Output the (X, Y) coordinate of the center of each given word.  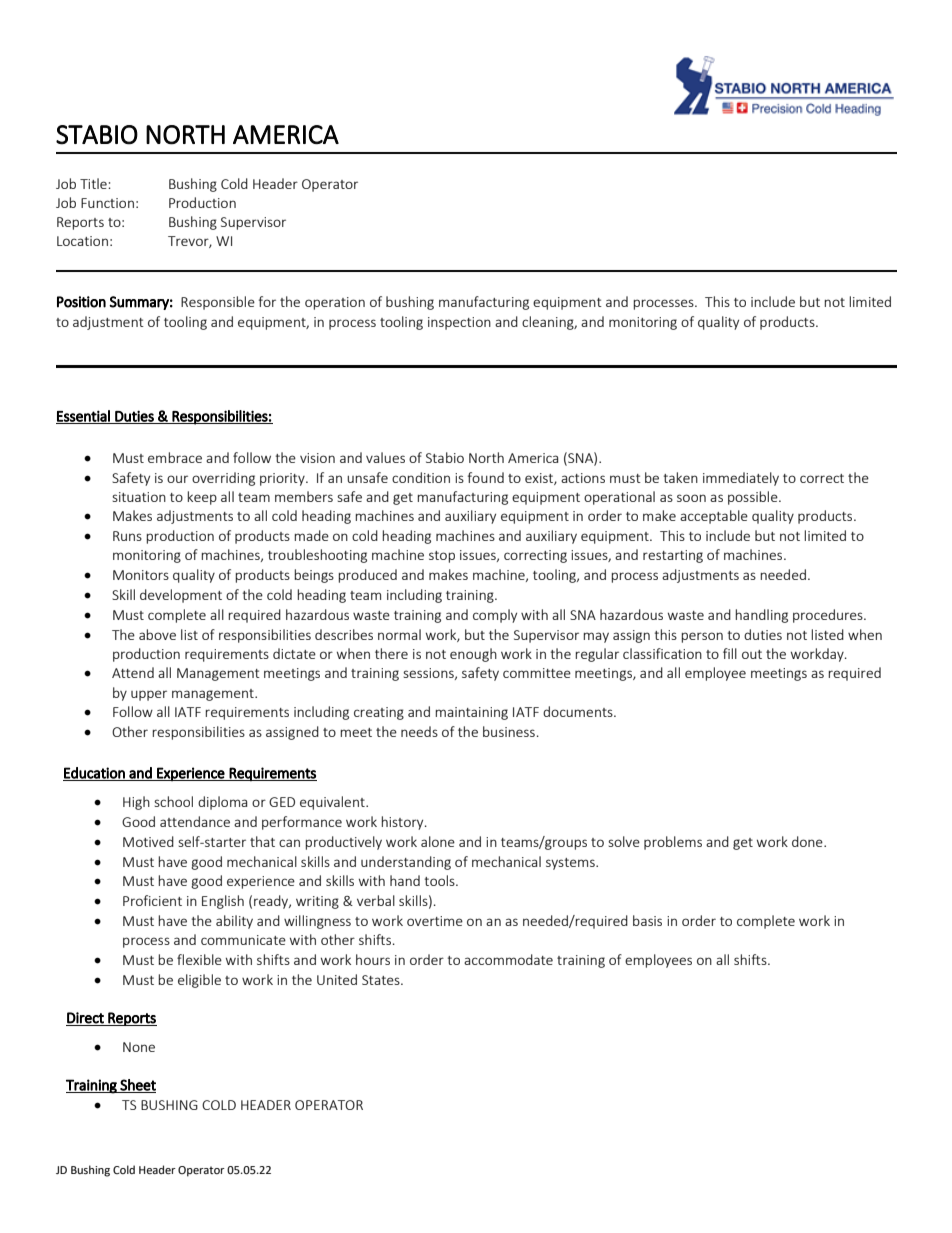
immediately (741, 479)
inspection (459, 323)
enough (473, 655)
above (157, 634)
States (382, 980)
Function (107, 203)
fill (730, 653)
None (139, 1047)
